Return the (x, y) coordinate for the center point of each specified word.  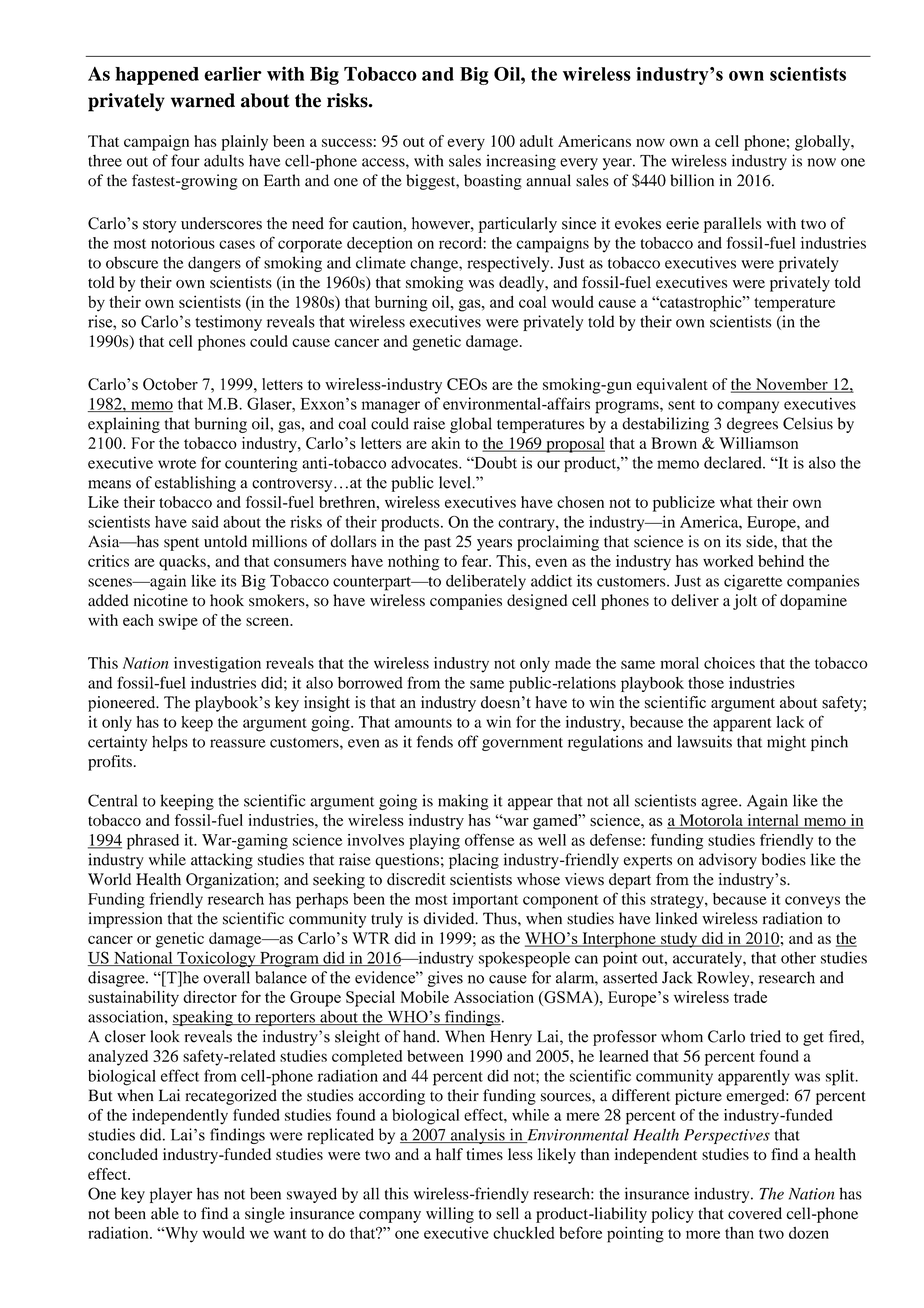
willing (450, 1215)
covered (755, 1213)
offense (489, 839)
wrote (177, 464)
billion (692, 180)
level (456, 482)
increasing (521, 162)
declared (734, 462)
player (171, 1195)
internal (773, 821)
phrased (153, 842)
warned (203, 100)
